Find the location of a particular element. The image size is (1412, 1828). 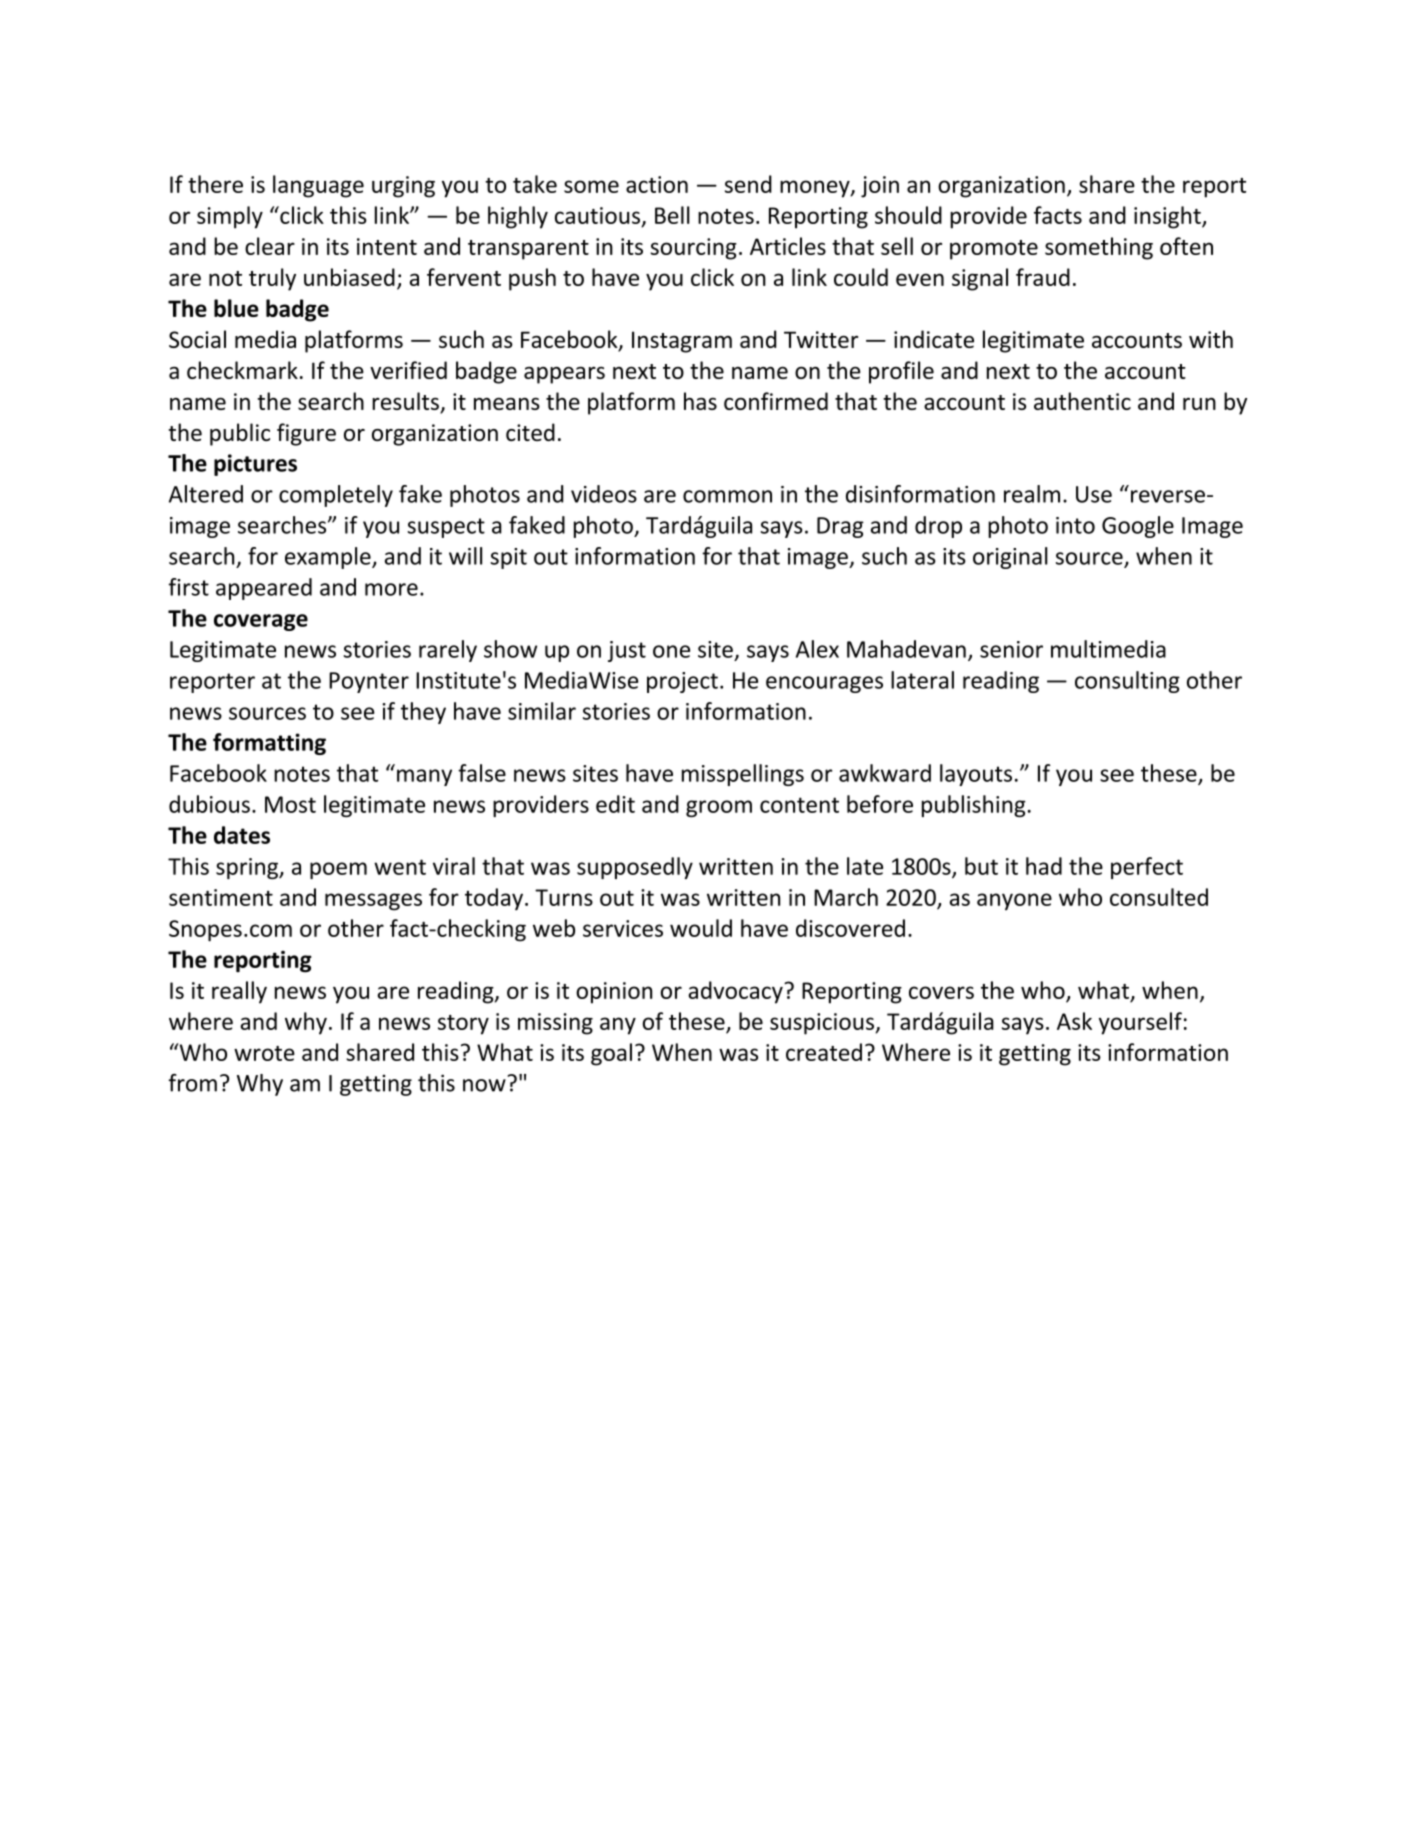

supposedly is located at coordinates (635, 868).
